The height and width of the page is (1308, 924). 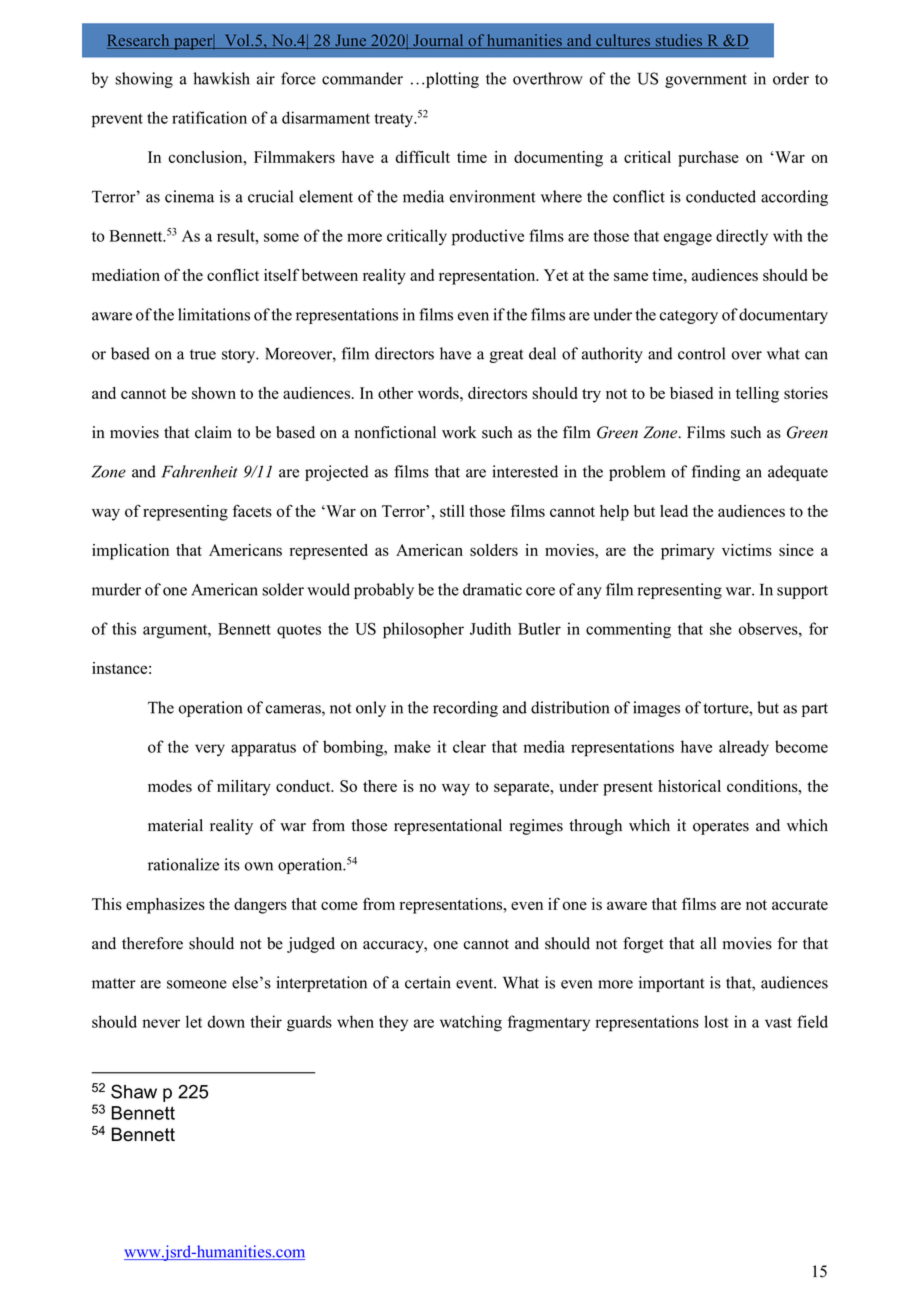 What do you see at coordinates (452, 80) in the page?
I see `plotting` at bounding box center [452, 80].
